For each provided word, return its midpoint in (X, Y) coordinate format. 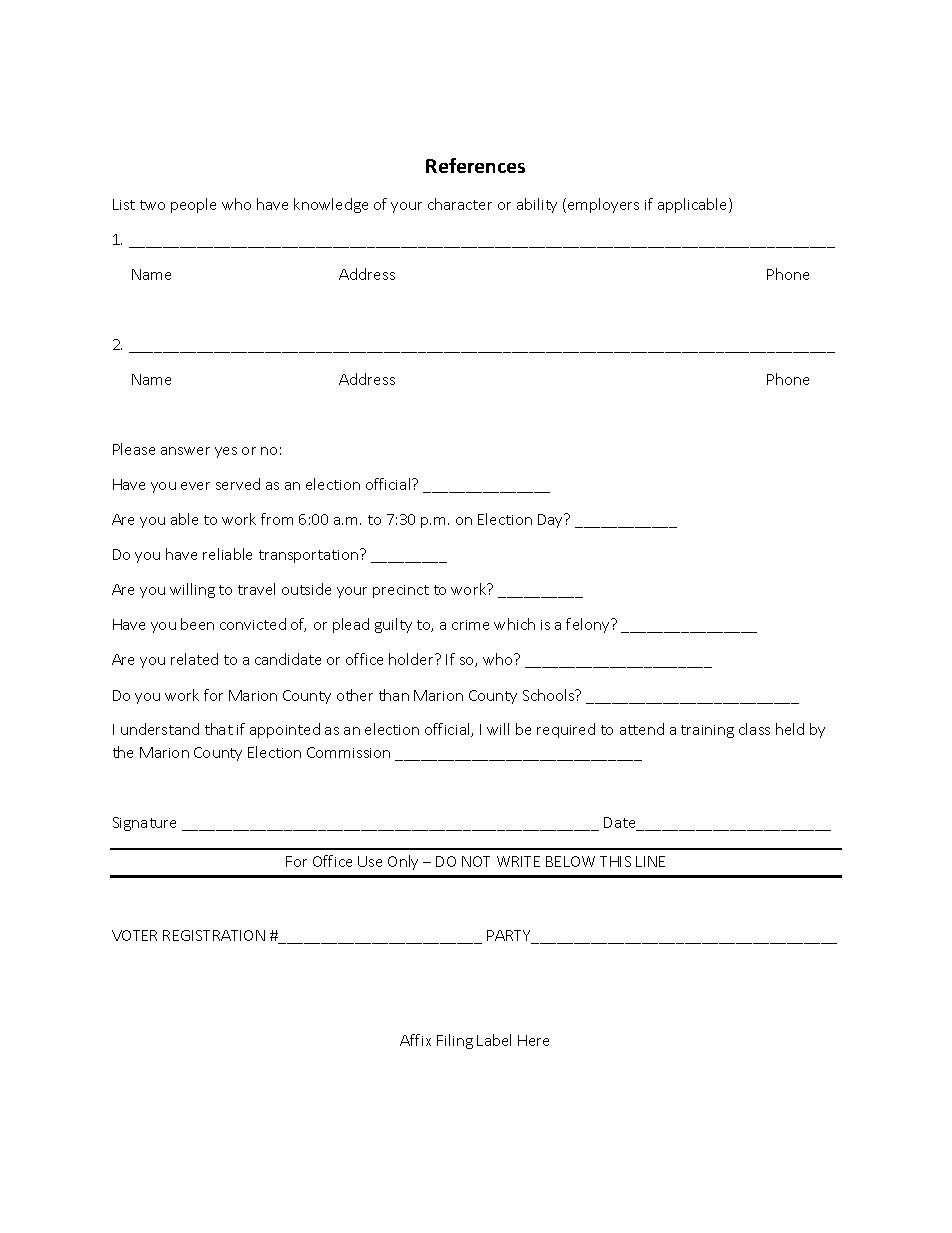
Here (533, 1040)
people (193, 205)
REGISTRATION (214, 935)
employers (603, 205)
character (460, 204)
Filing (455, 1041)
